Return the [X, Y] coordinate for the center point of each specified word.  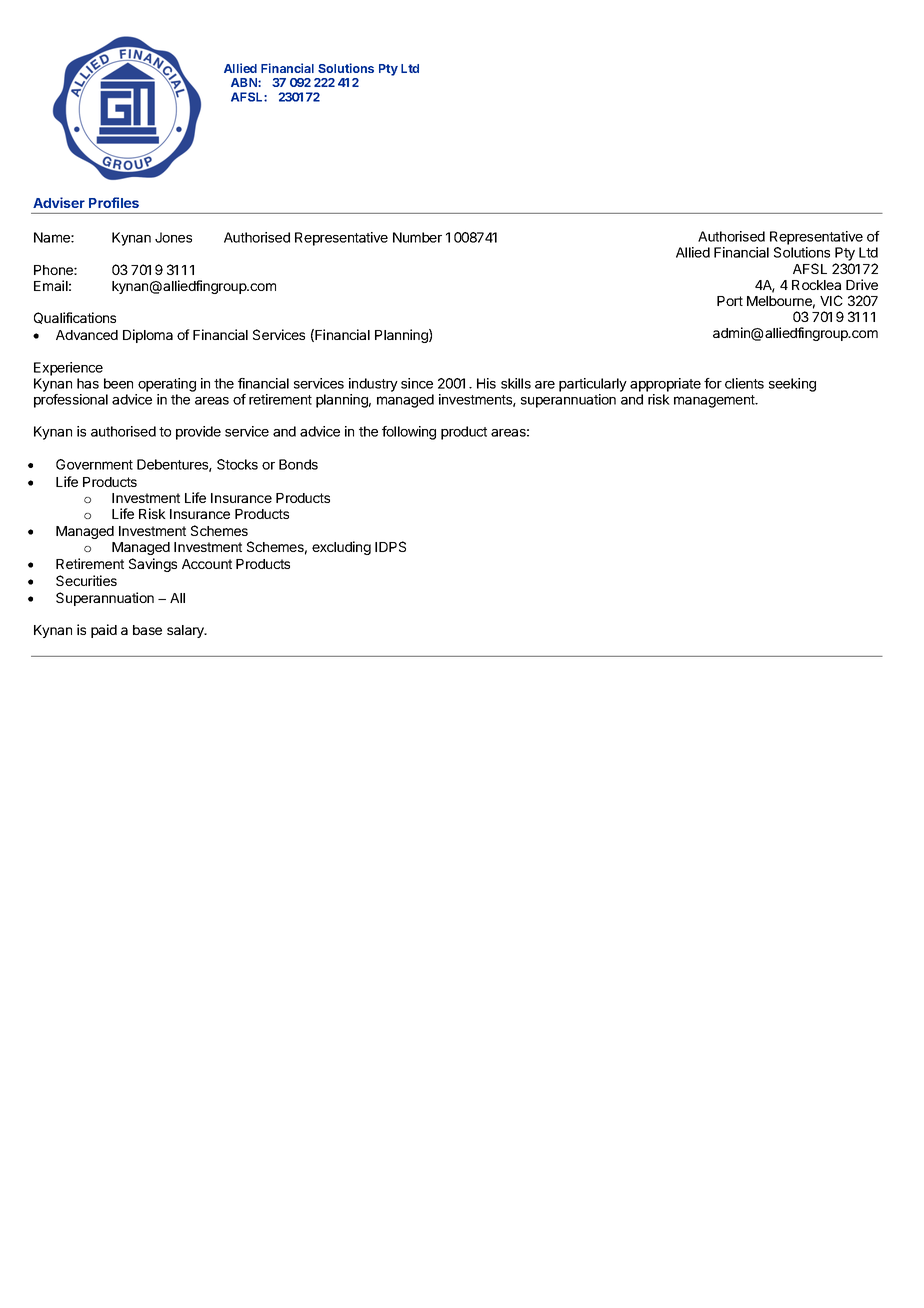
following [409, 433]
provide [198, 433]
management [715, 401]
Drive [862, 284]
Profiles [114, 202]
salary [186, 631]
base [147, 630]
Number [417, 237]
